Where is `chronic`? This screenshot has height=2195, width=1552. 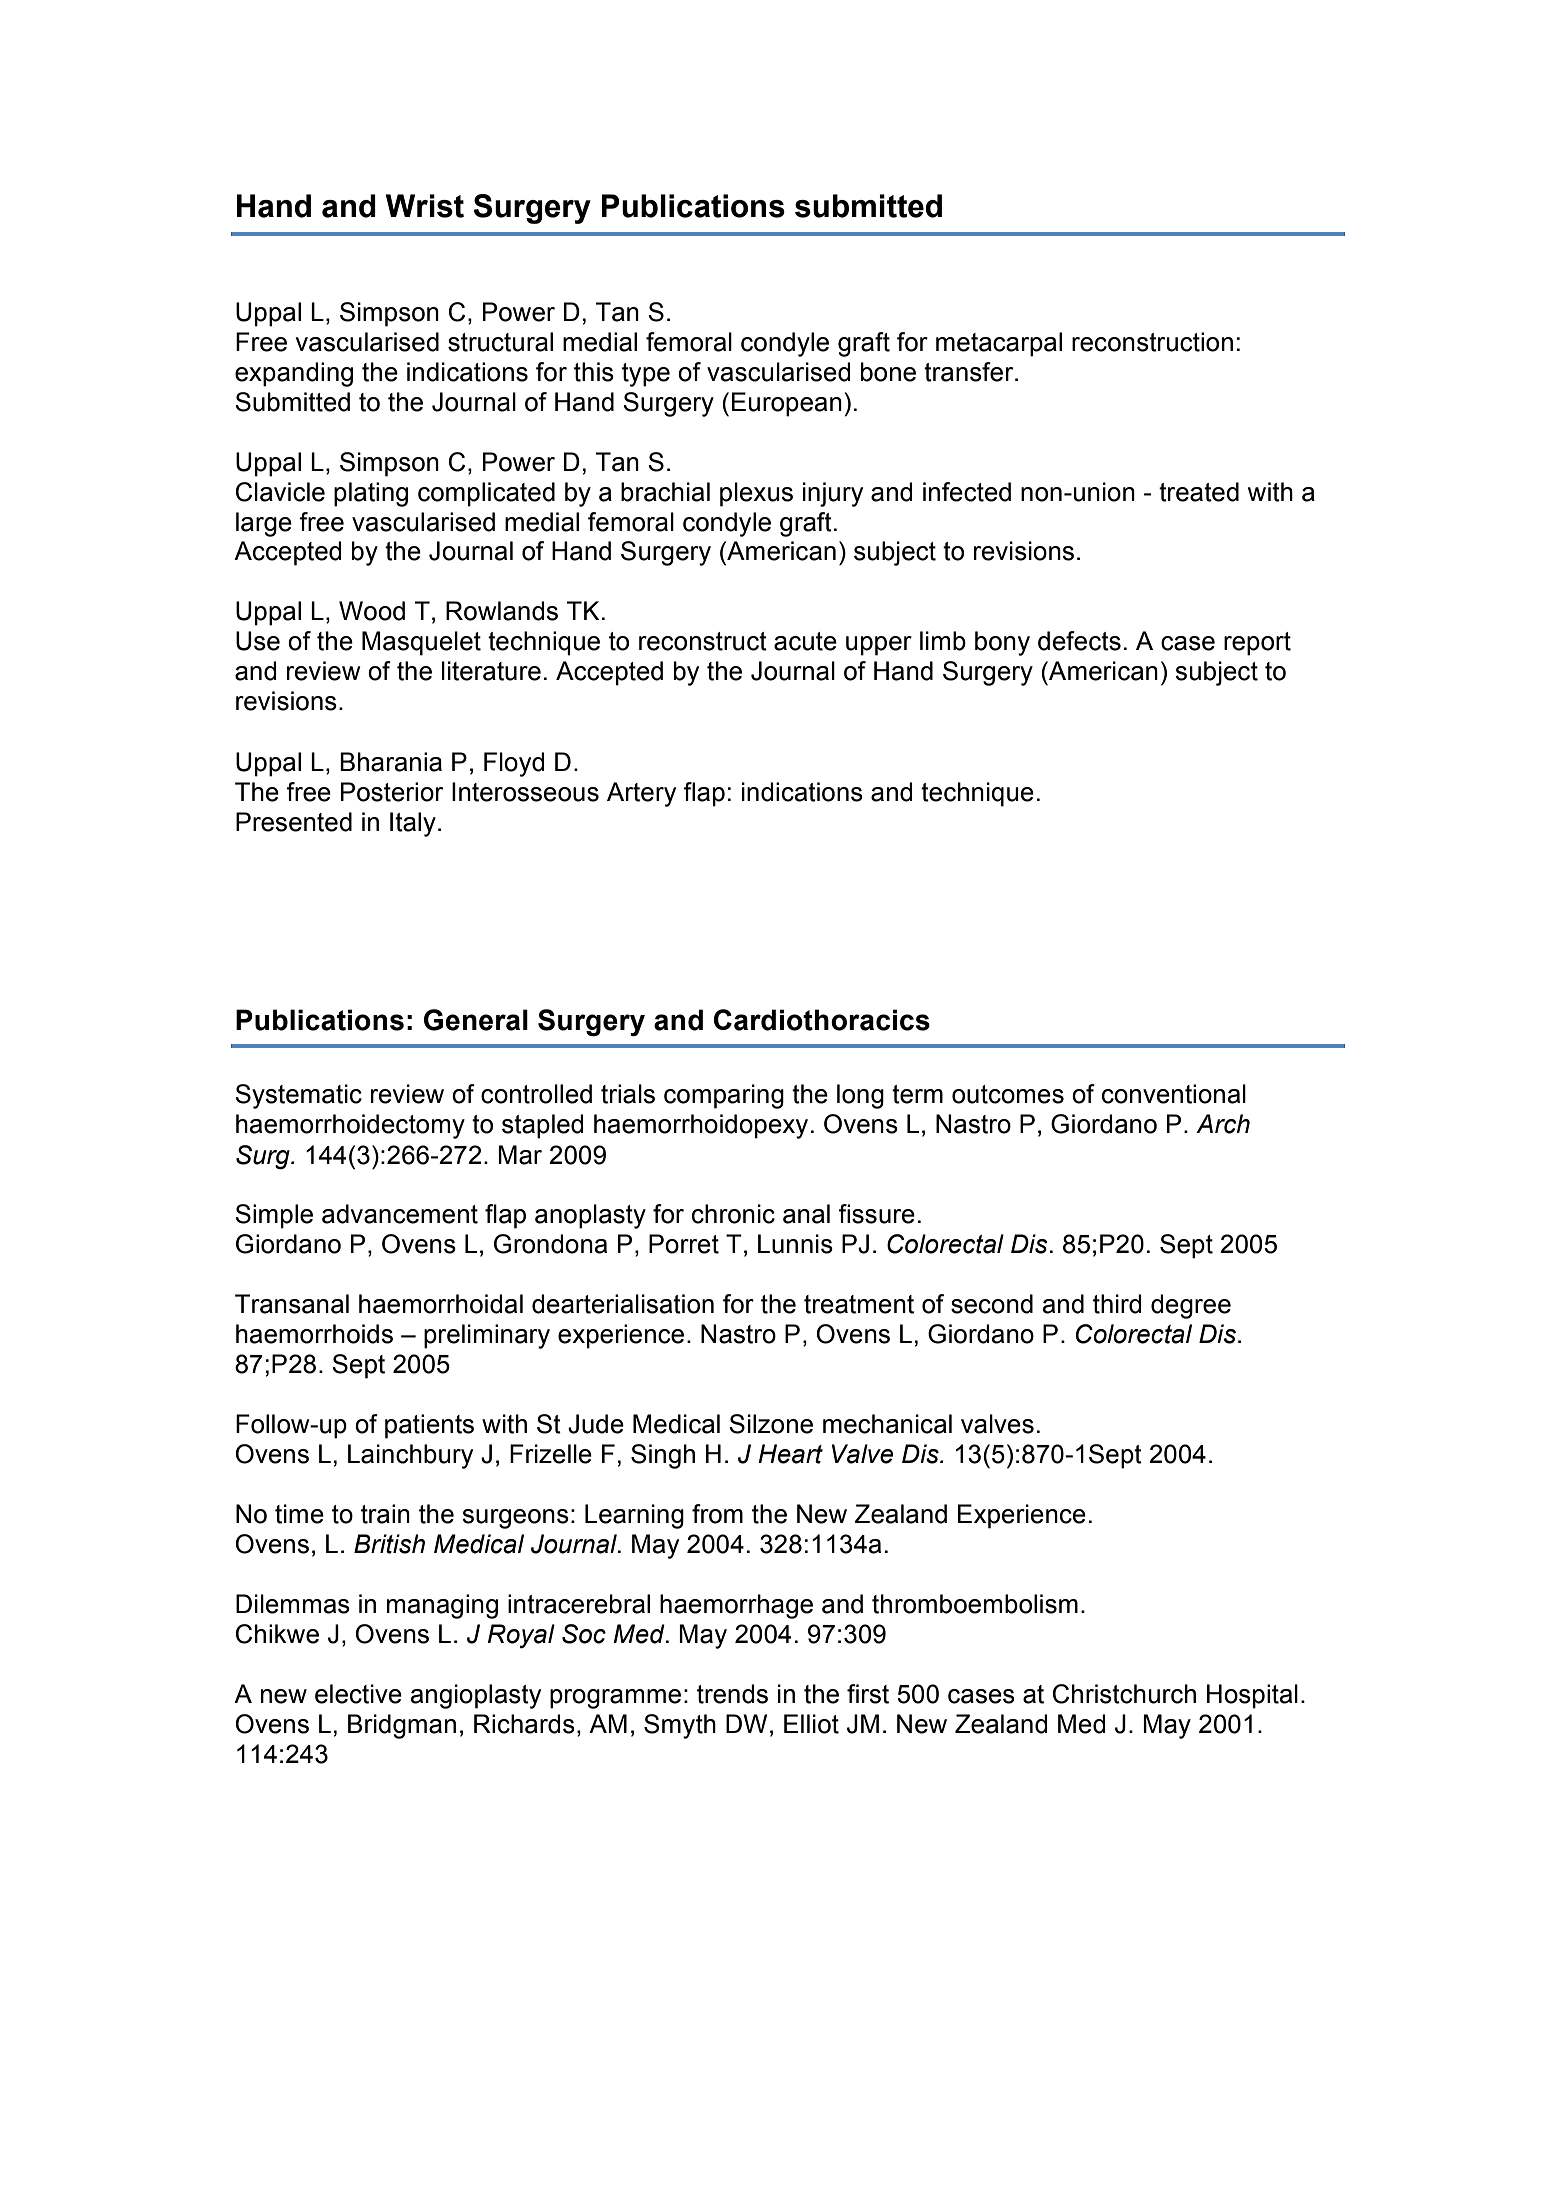
chronic is located at coordinates (733, 1214).
